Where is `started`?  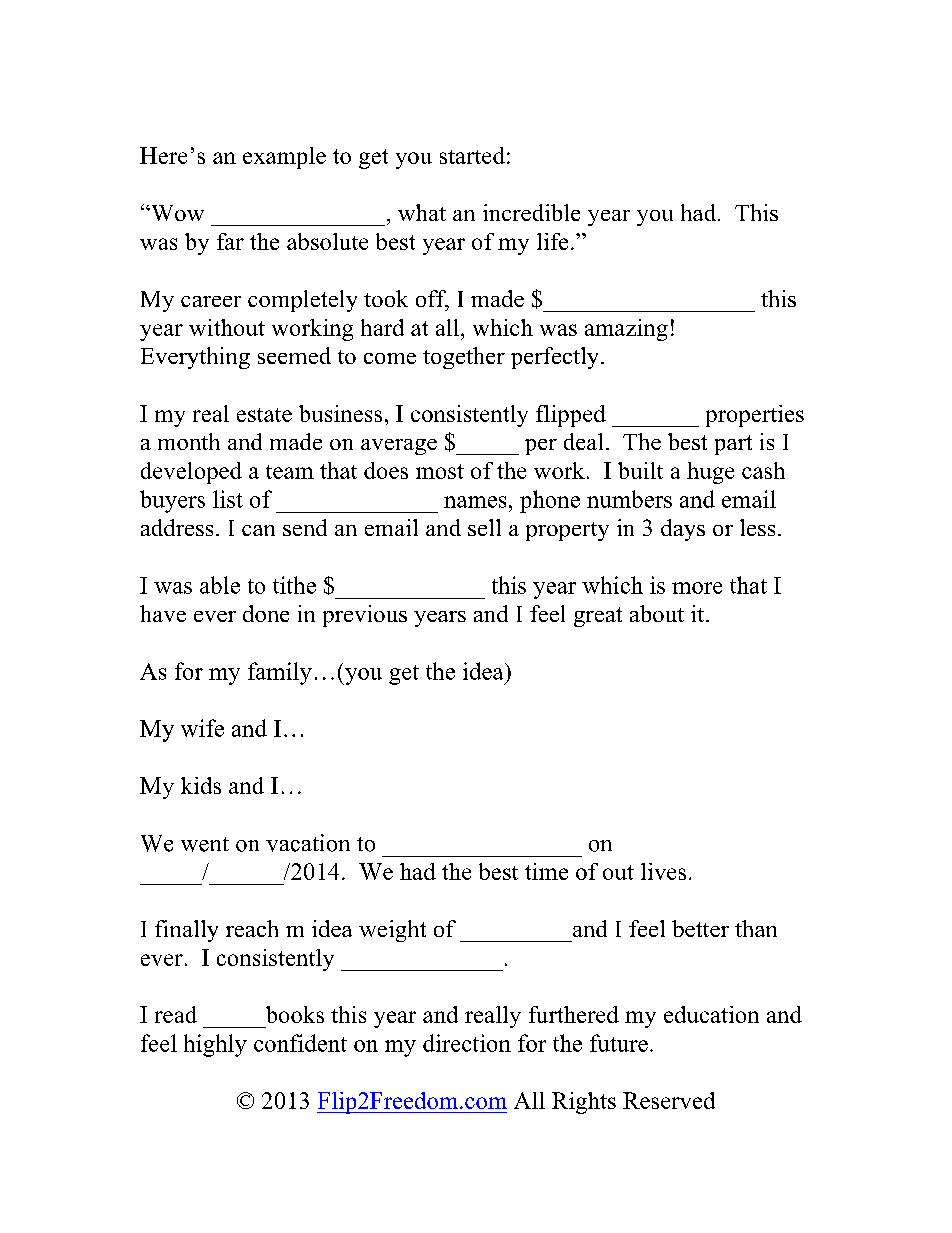
started is located at coordinates (472, 155).
